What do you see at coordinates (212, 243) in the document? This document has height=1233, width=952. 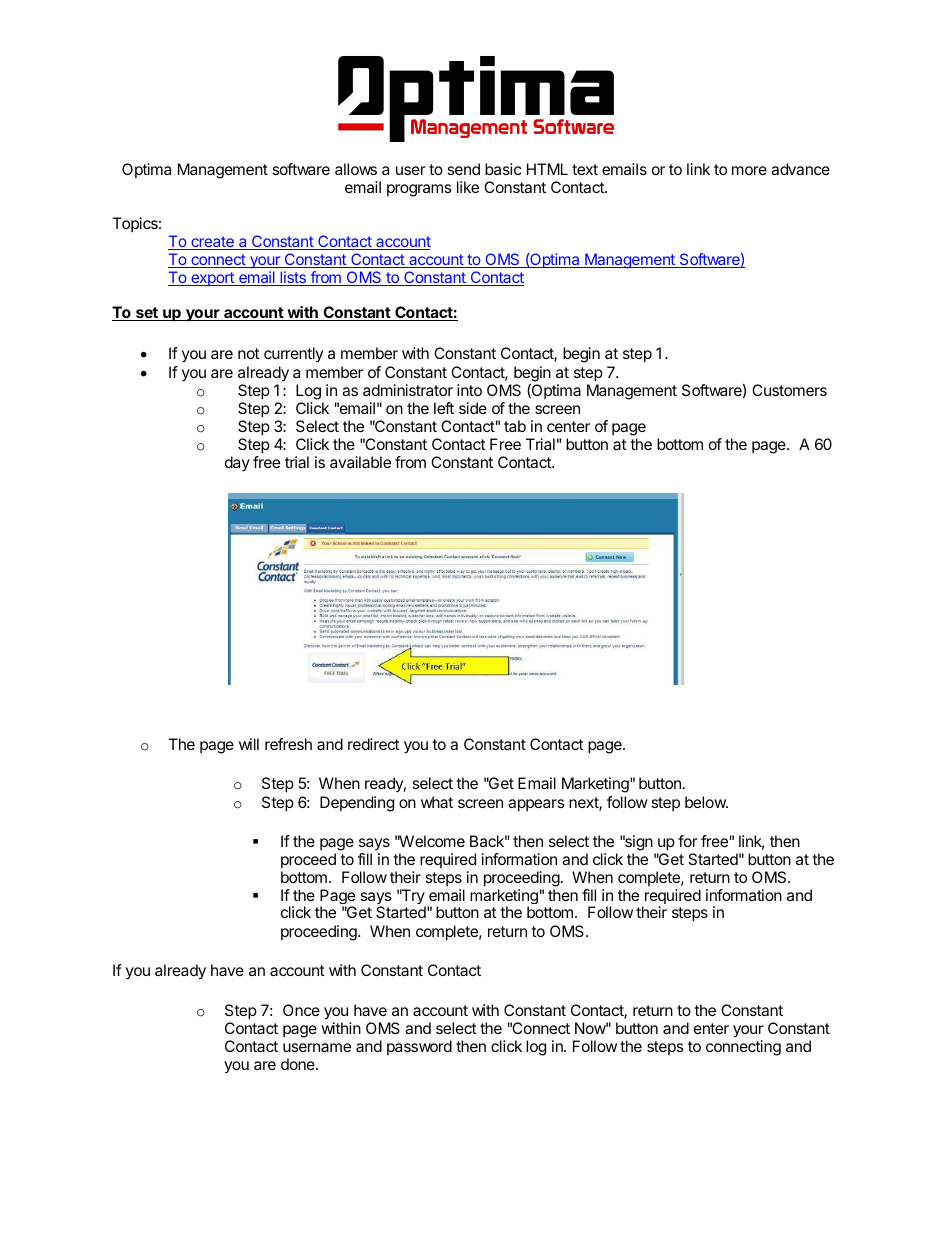 I see `create` at bounding box center [212, 243].
